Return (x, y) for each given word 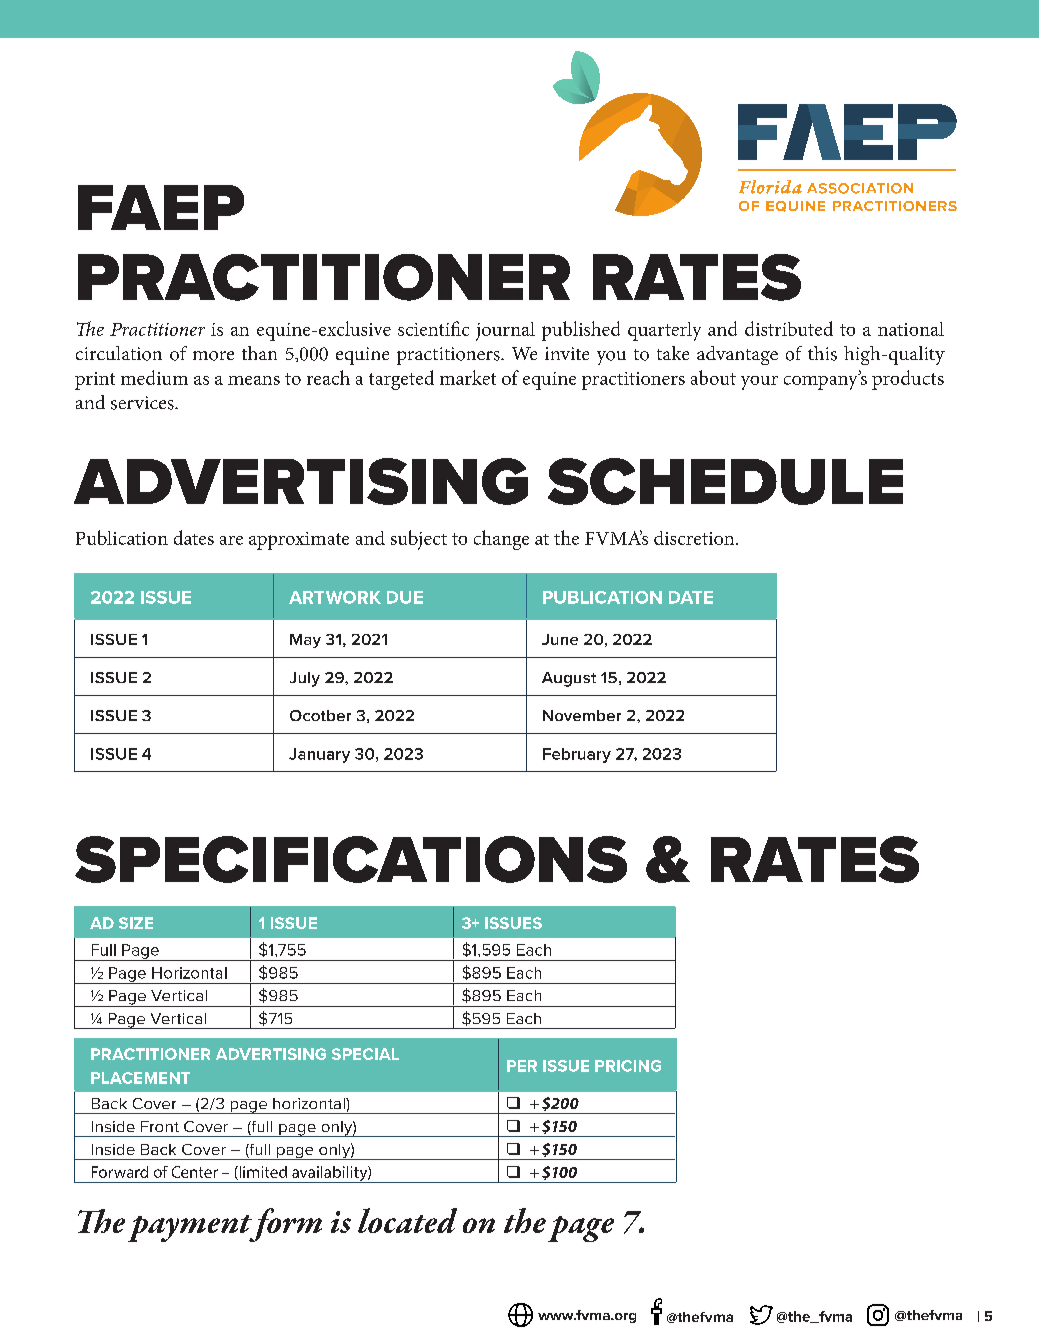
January (319, 755)
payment (191, 1228)
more (213, 356)
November (582, 715)
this (822, 353)
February (577, 755)
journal (505, 331)
